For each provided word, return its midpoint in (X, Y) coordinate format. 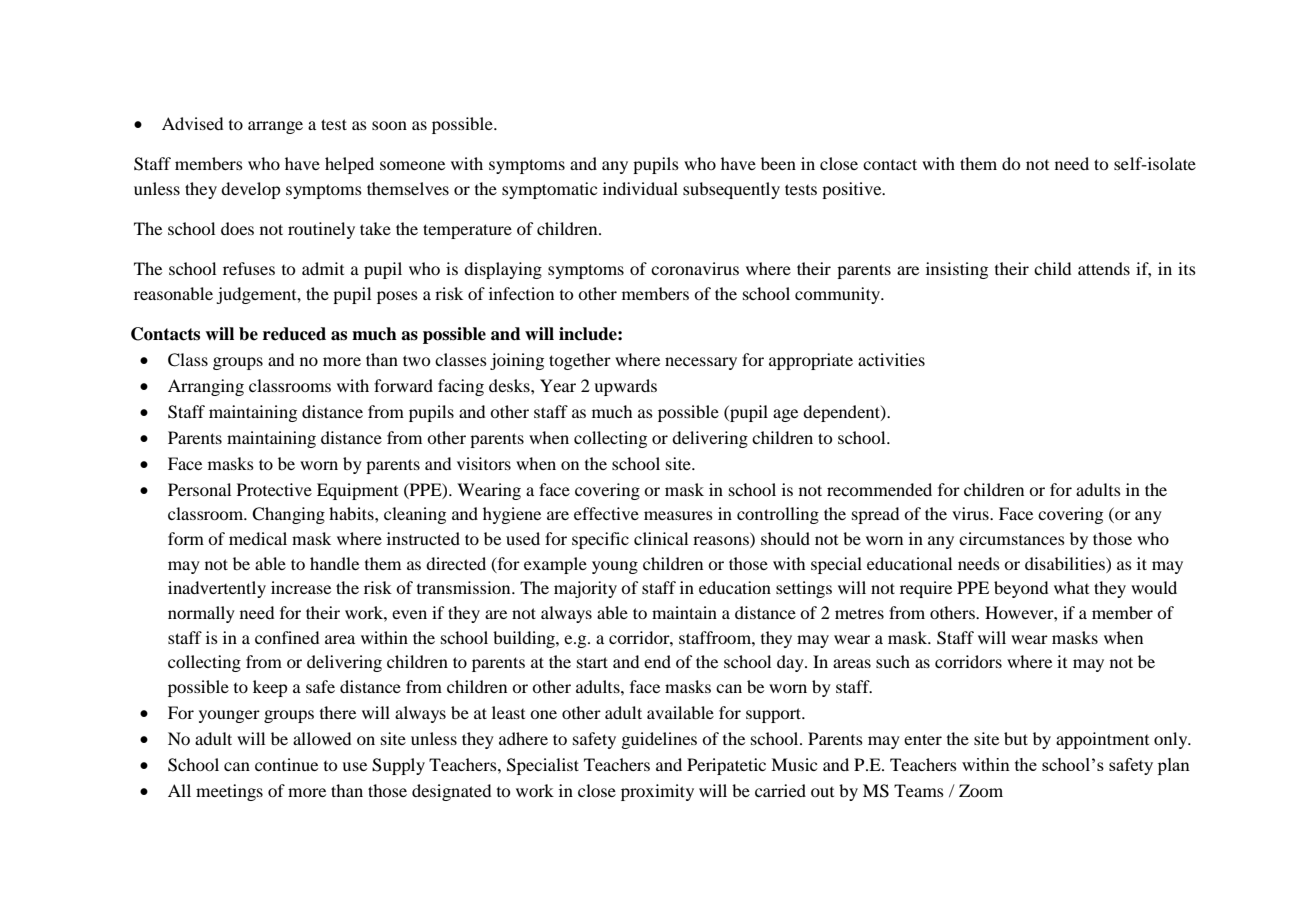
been (778, 163)
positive (853, 190)
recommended (879, 489)
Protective (274, 489)
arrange (275, 127)
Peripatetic (726, 766)
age (785, 415)
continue (286, 764)
